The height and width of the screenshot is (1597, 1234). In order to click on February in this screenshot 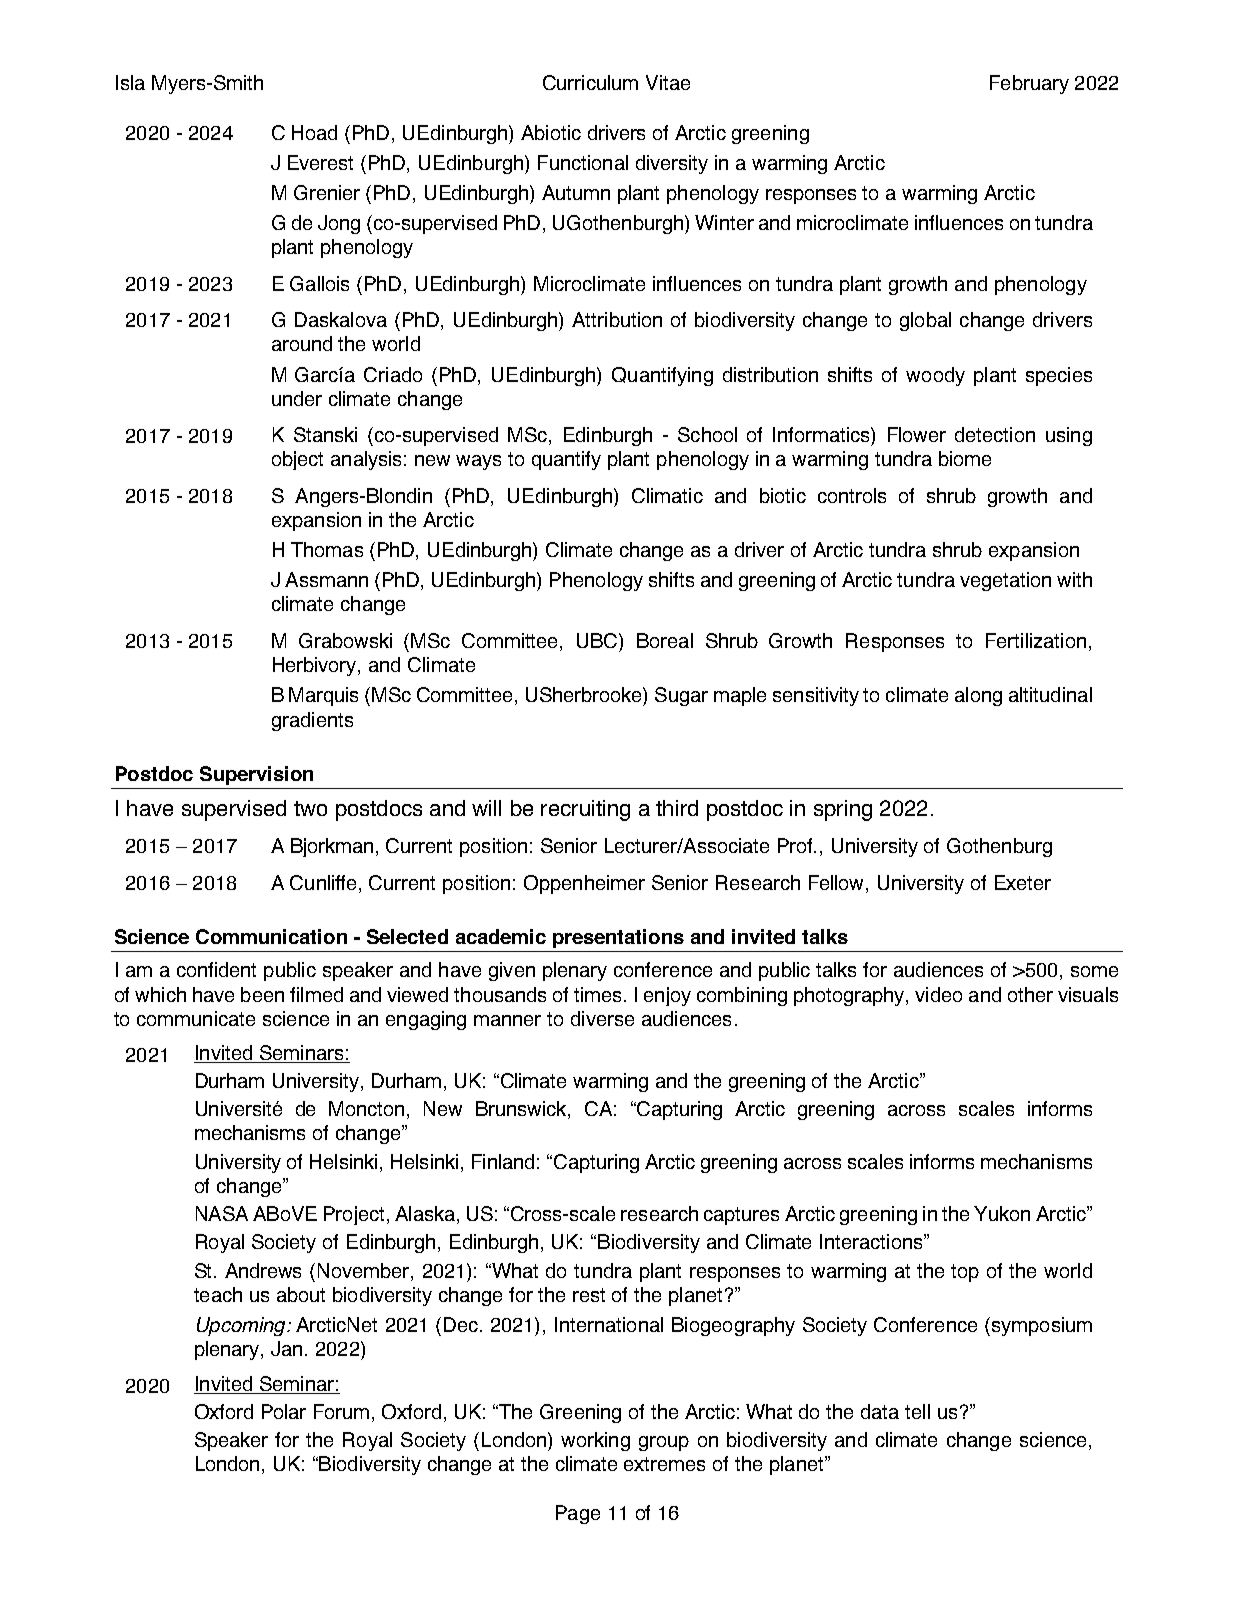, I will do `click(1029, 84)`.
